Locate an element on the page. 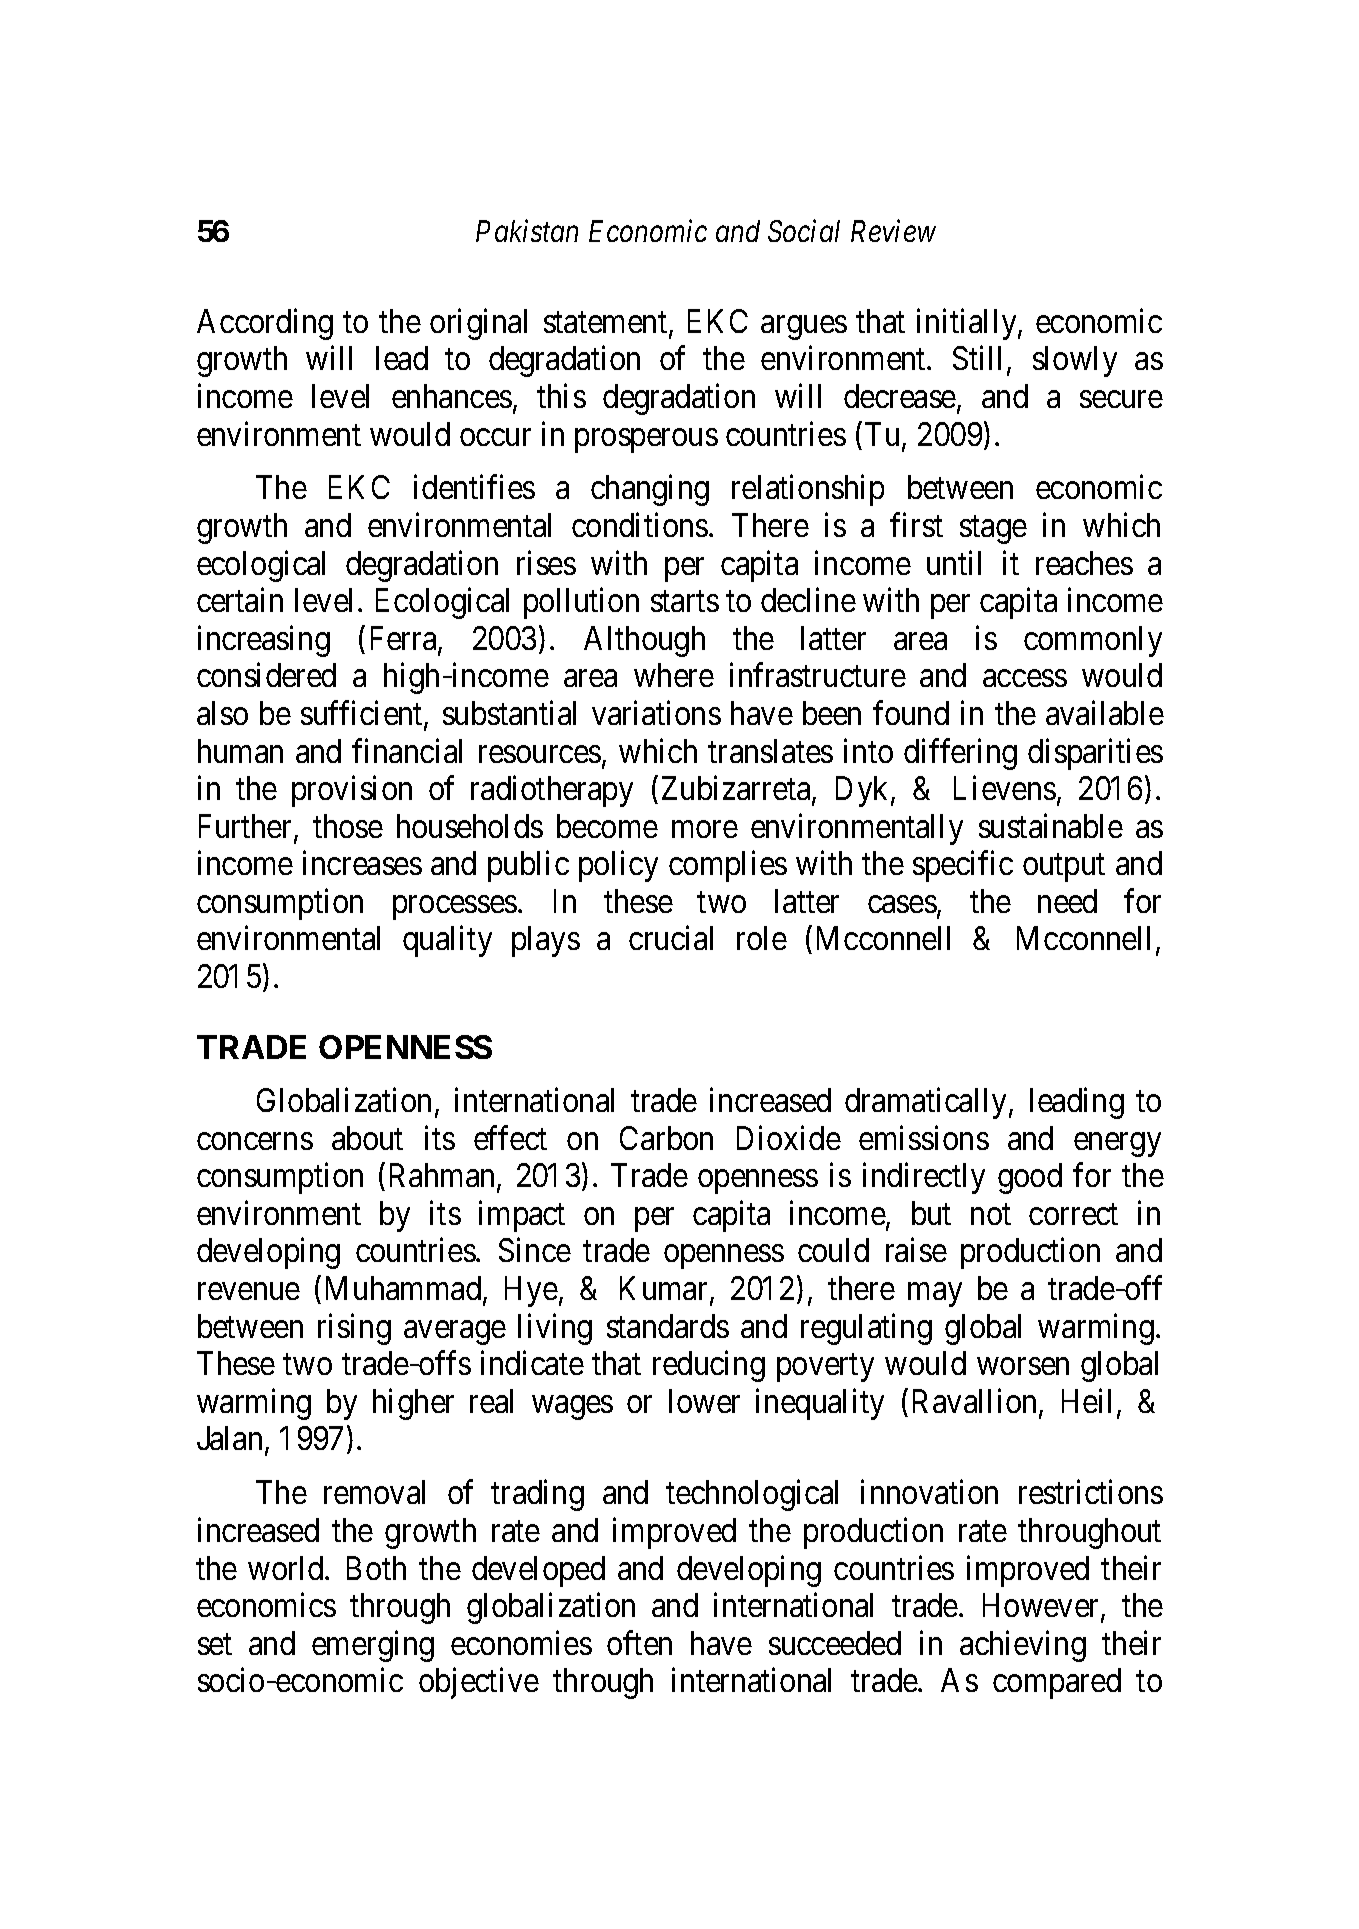  achieving is located at coordinates (1023, 1646).
